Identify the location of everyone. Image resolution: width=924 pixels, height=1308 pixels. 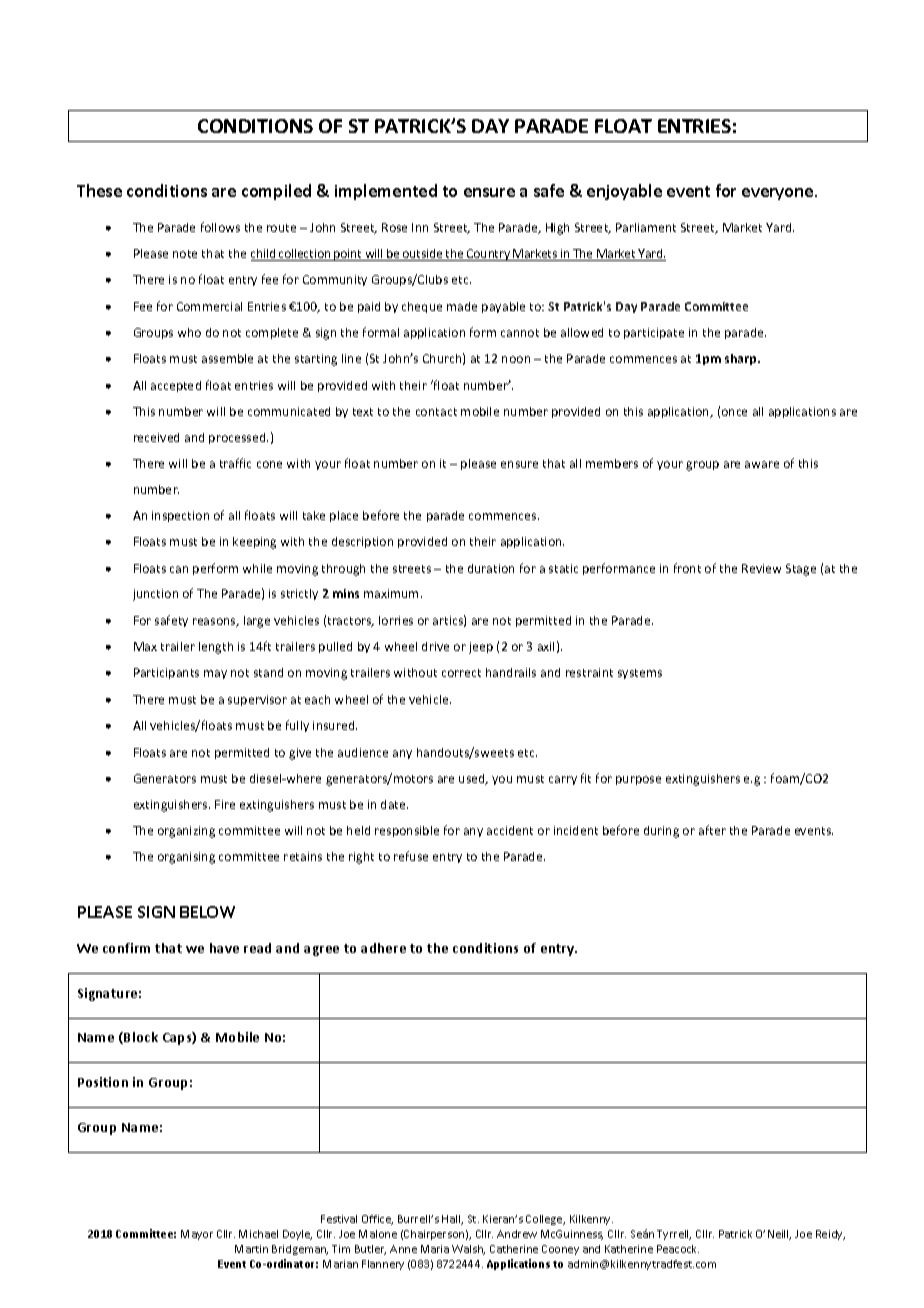
(779, 194).
